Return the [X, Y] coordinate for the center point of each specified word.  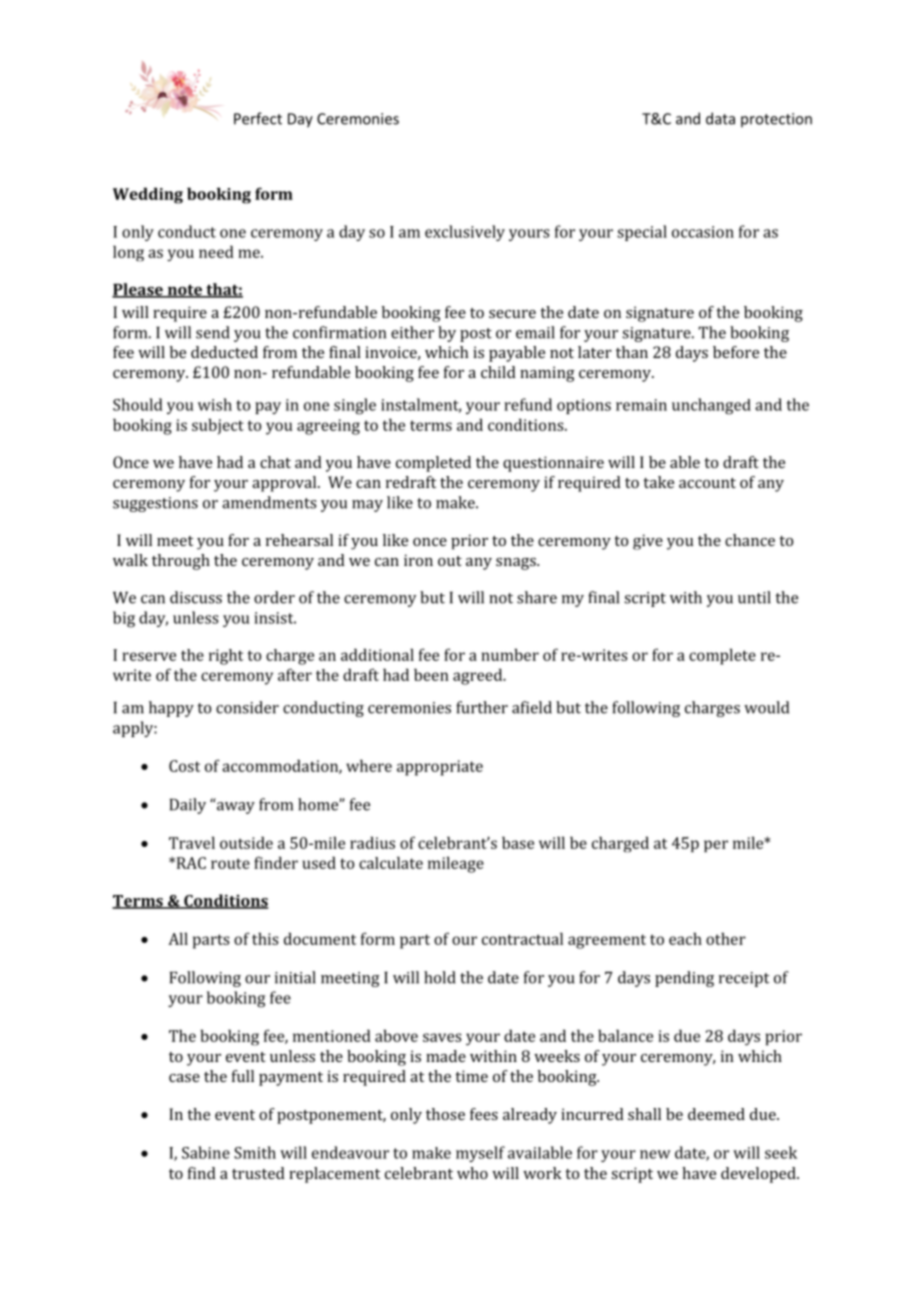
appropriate [440, 768]
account [707, 483]
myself [480, 1154]
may [367, 506]
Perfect [258, 118]
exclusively [465, 233]
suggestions [155, 504]
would [766, 707]
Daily [188, 806]
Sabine [206, 1152]
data [720, 118]
